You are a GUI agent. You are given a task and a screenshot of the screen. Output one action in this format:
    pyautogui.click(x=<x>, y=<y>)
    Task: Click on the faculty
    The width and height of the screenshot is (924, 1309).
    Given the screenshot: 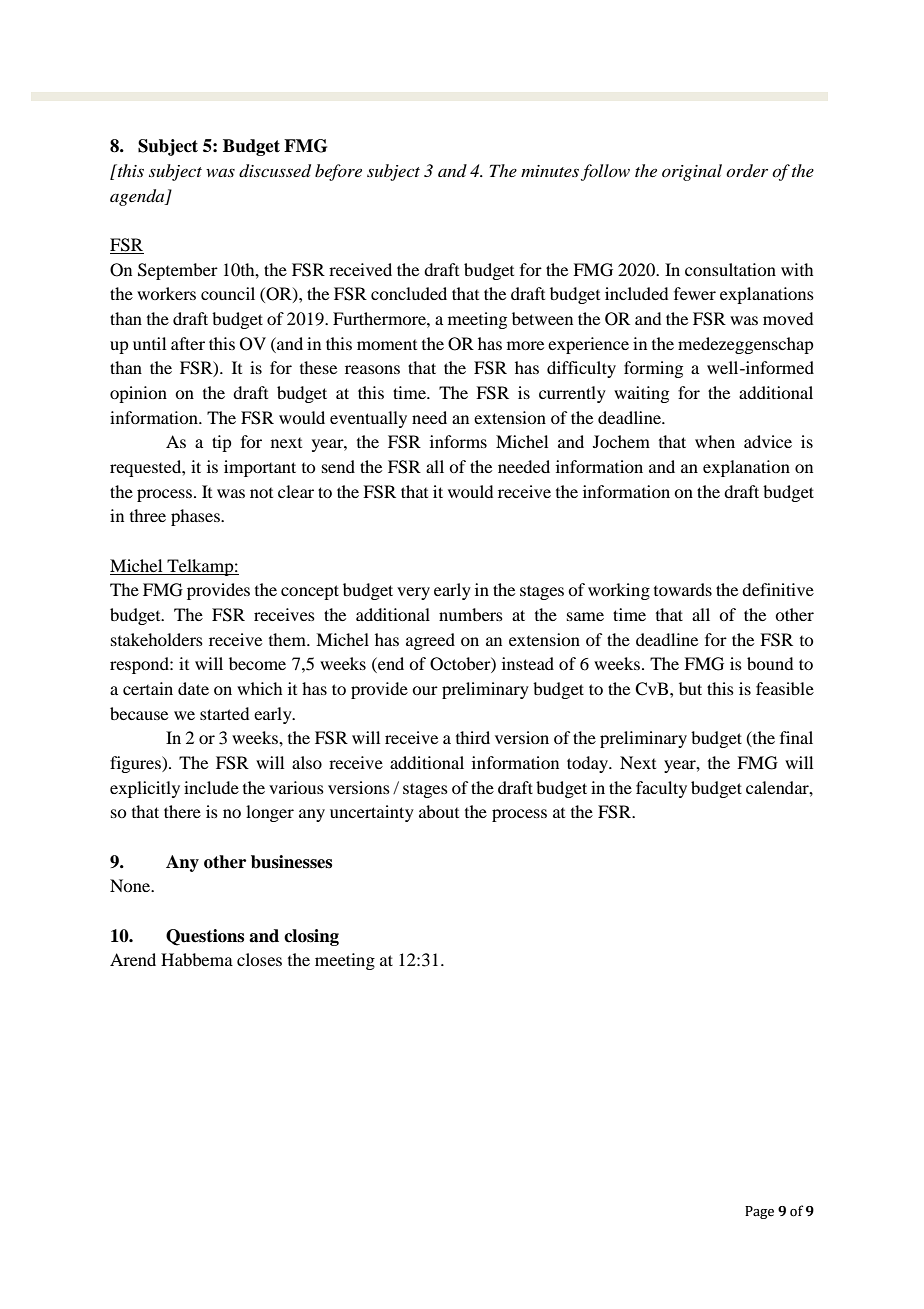 What is the action you would take?
    pyautogui.click(x=661, y=789)
